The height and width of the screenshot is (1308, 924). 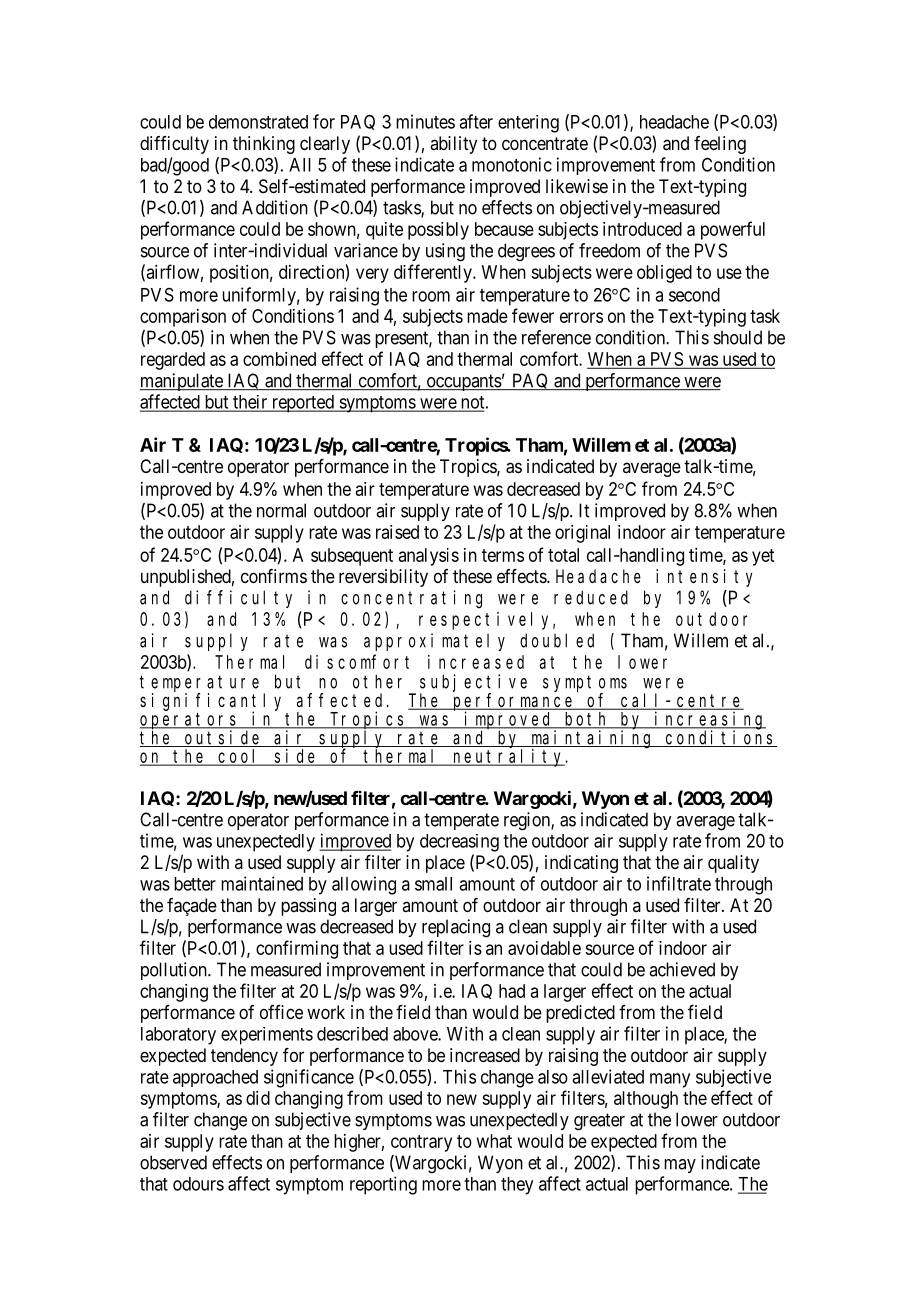 I want to click on feeling, so click(x=720, y=145).
